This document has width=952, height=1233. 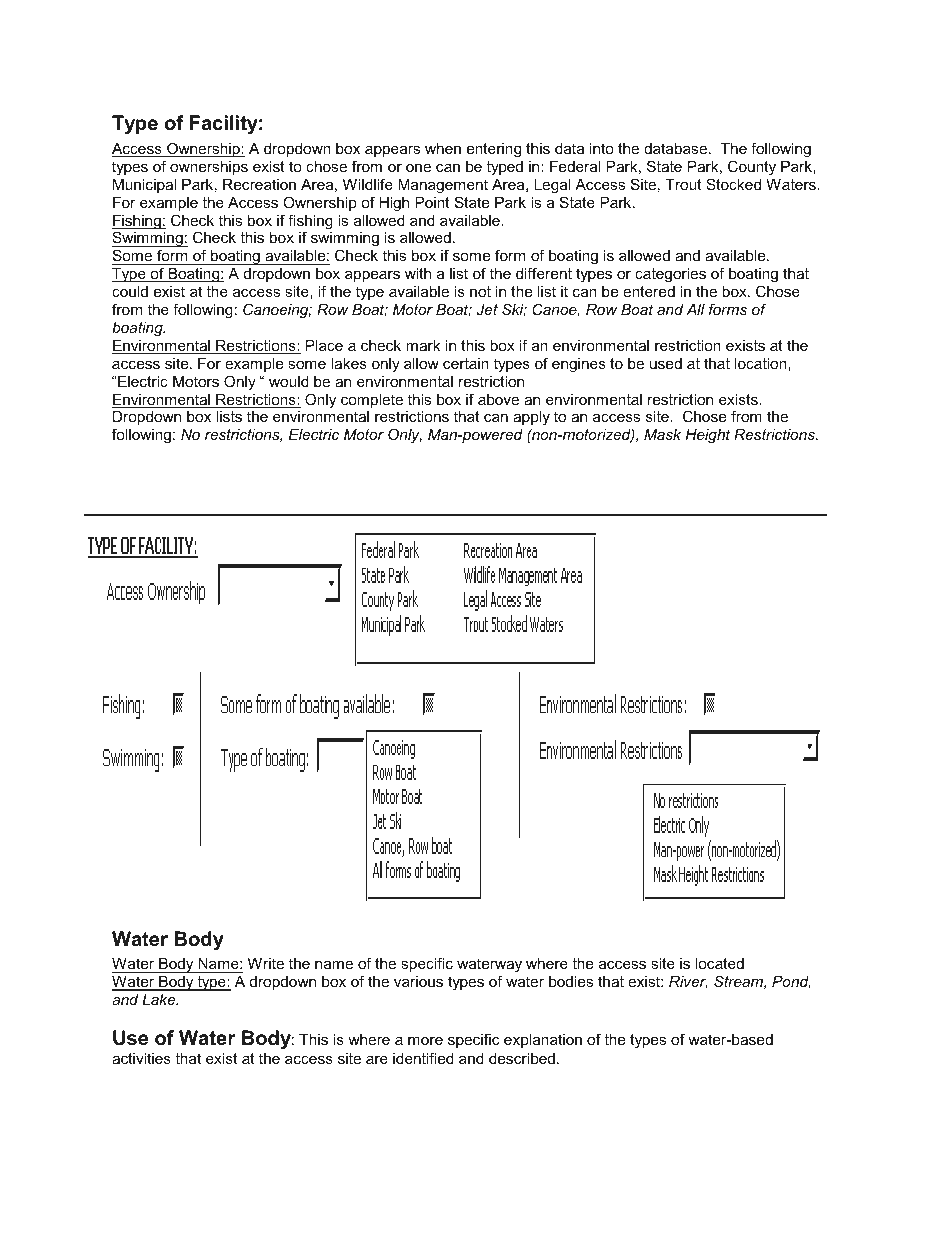 I want to click on various, so click(x=418, y=981).
